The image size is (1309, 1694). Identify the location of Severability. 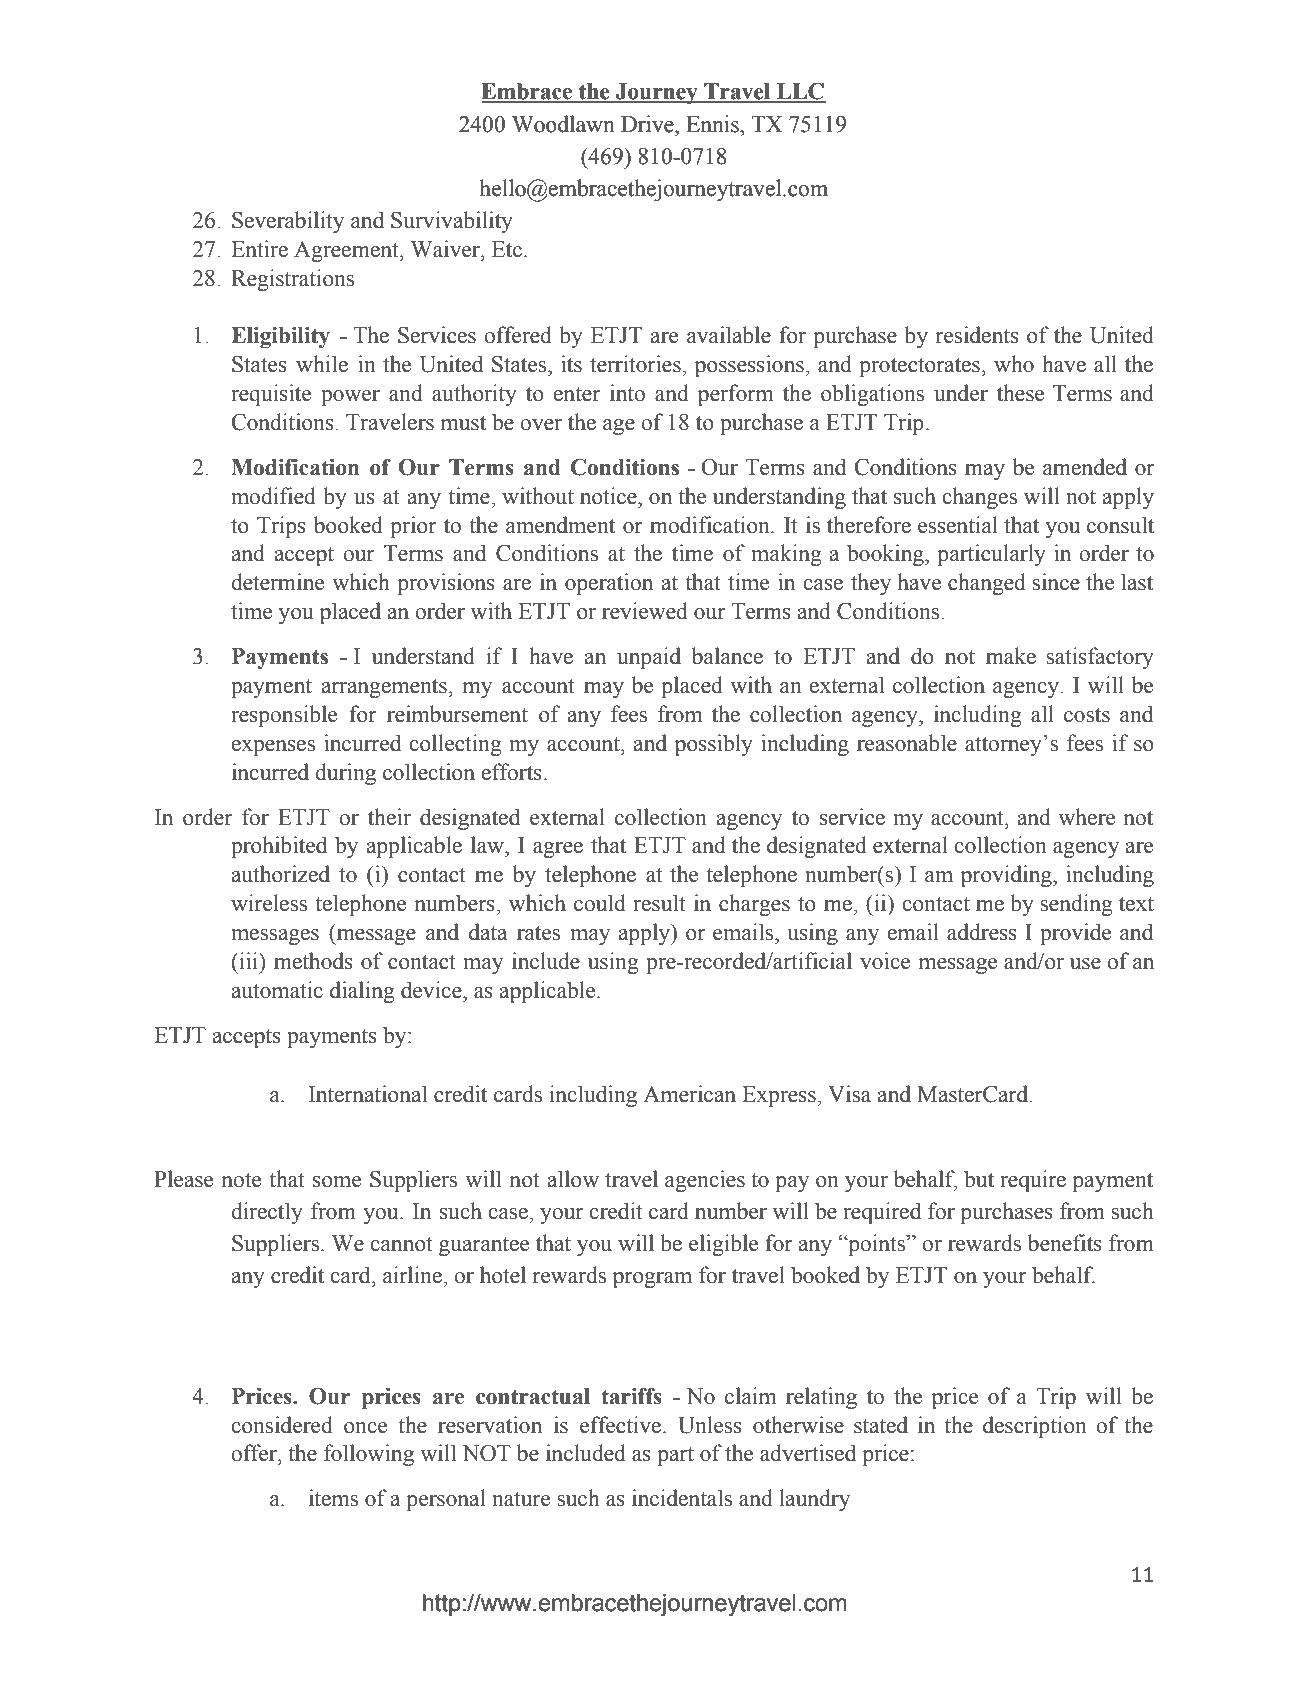
(288, 222).
